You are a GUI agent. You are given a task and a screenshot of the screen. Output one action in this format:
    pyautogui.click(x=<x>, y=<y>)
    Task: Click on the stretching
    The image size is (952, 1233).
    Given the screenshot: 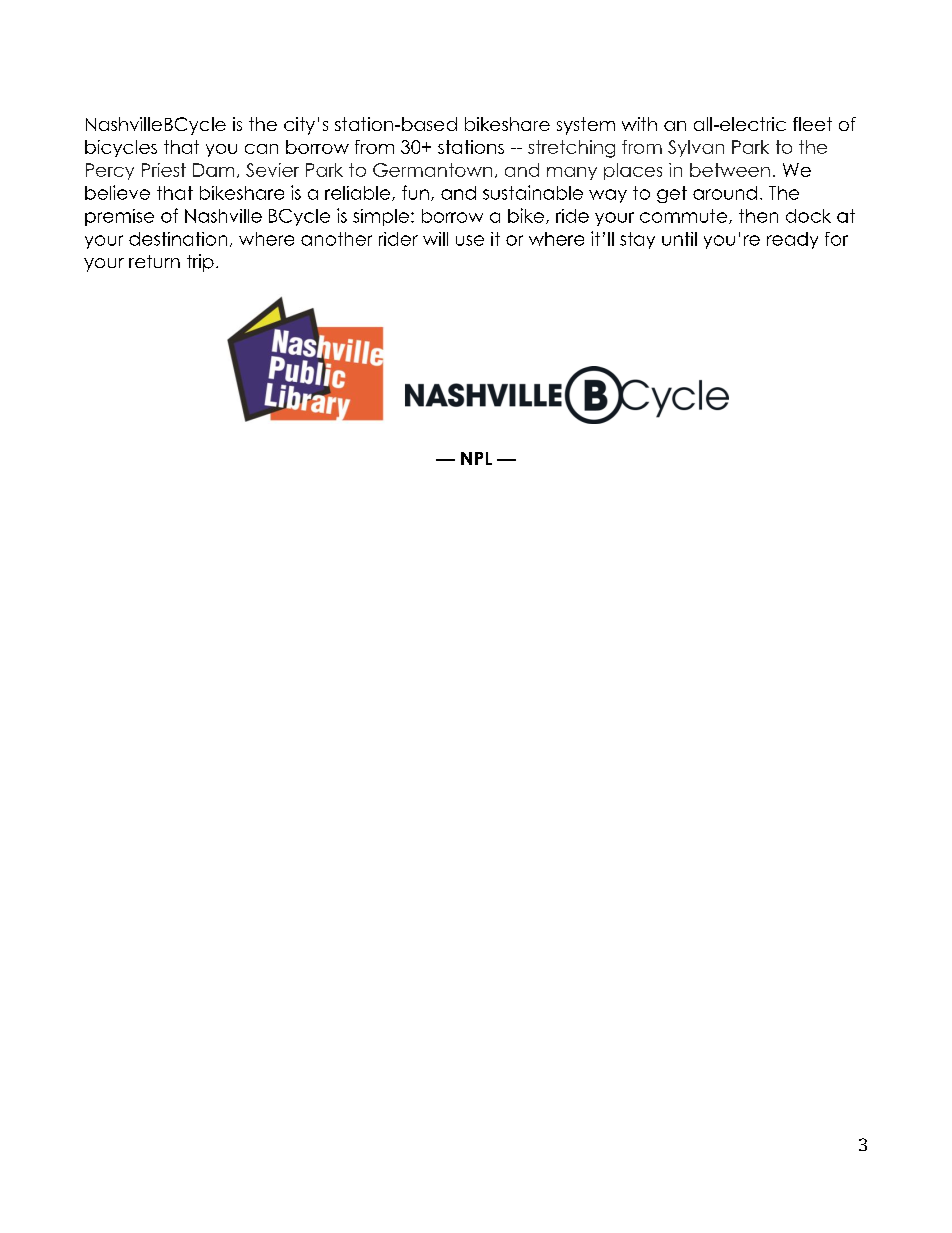 What is the action you would take?
    pyautogui.click(x=571, y=149)
